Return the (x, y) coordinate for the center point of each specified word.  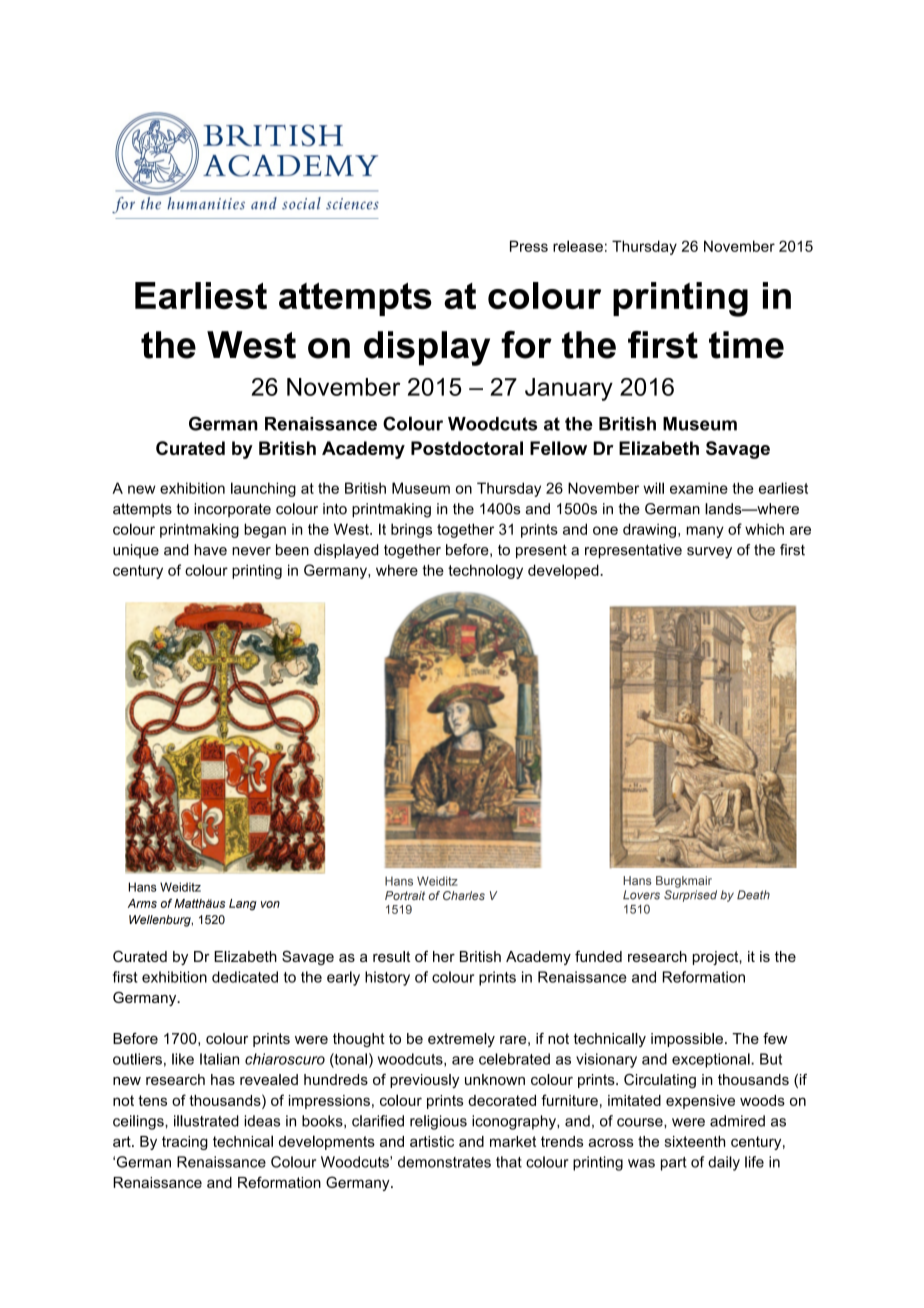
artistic (432, 1141)
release (578, 246)
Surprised (690, 896)
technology (485, 571)
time (746, 345)
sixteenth (695, 1141)
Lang (243, 905)
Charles (464, 895)
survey (709, 553)
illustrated (206, 1121)
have (210, 550)
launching (263, 489)
